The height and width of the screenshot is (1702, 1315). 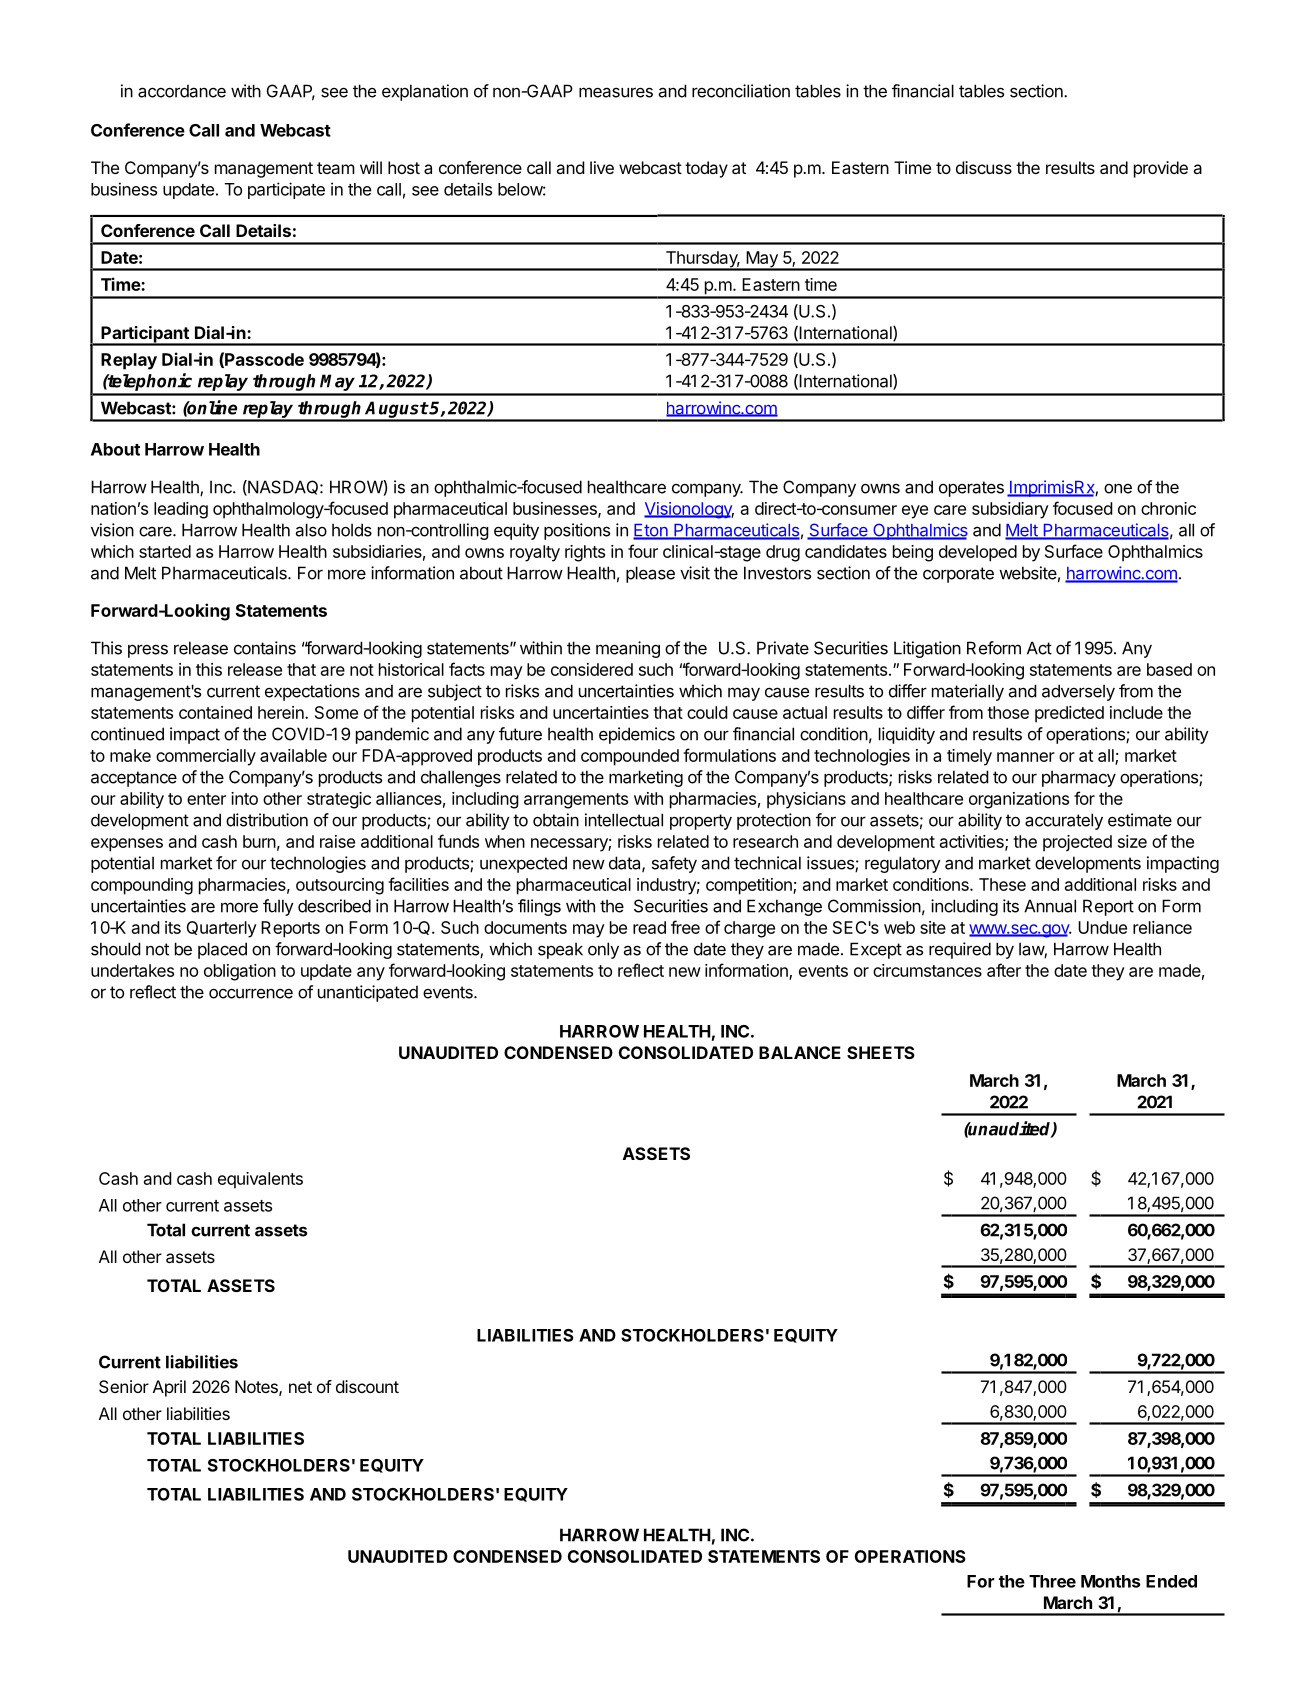 I want to click on discuss, so click(x=984, y=167).
